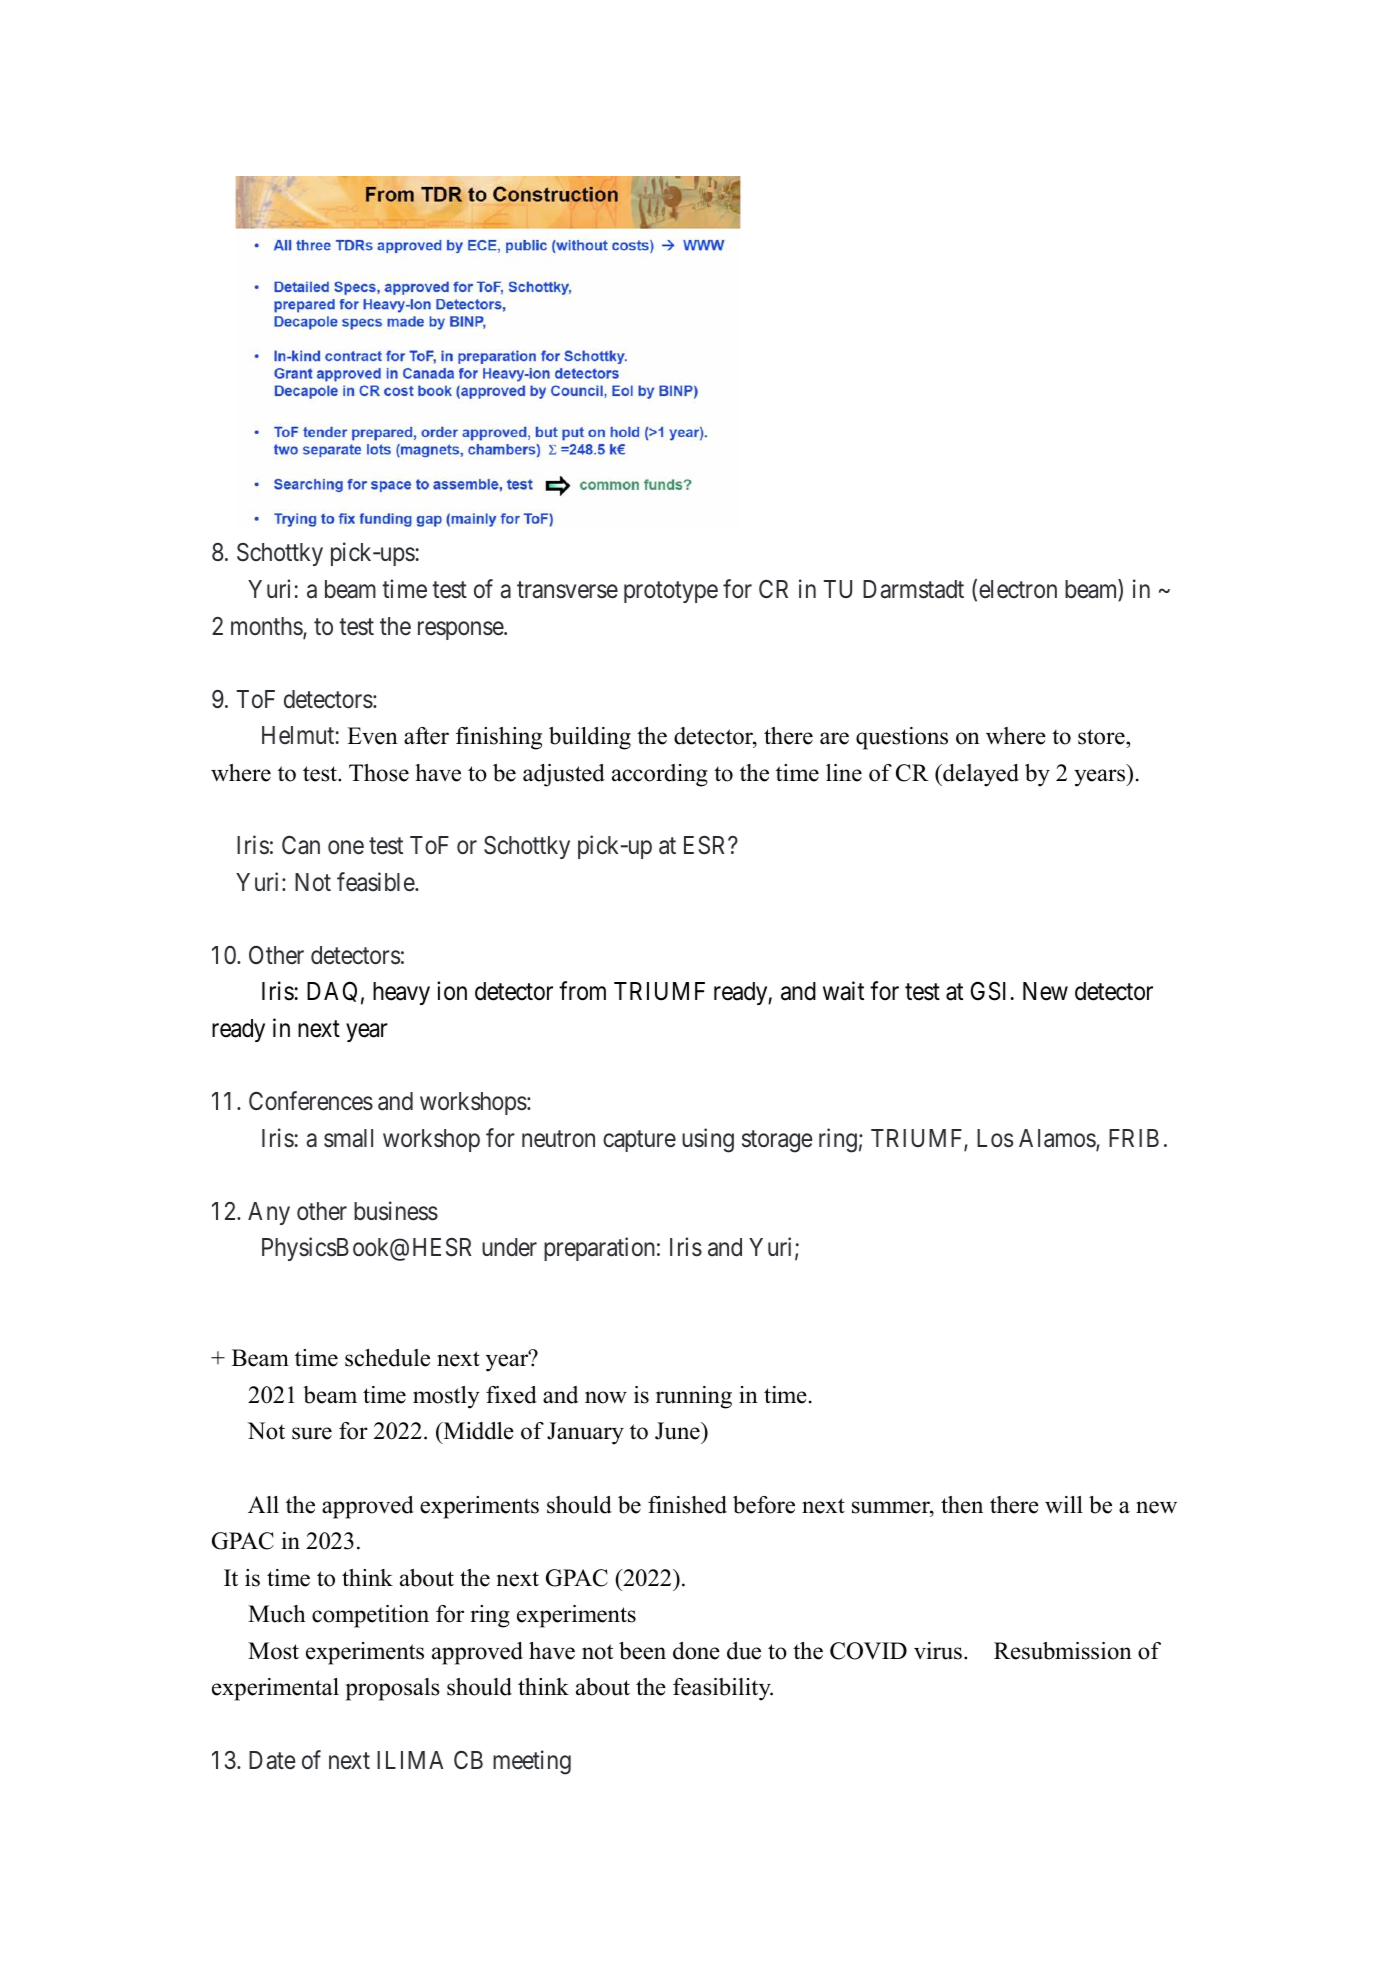 The height and width of the screenshot is (1974, 1396). What do you see at coordinates (938, 1651) in the screenshot?
I see `virus` at bounding box center [938, 1651].
